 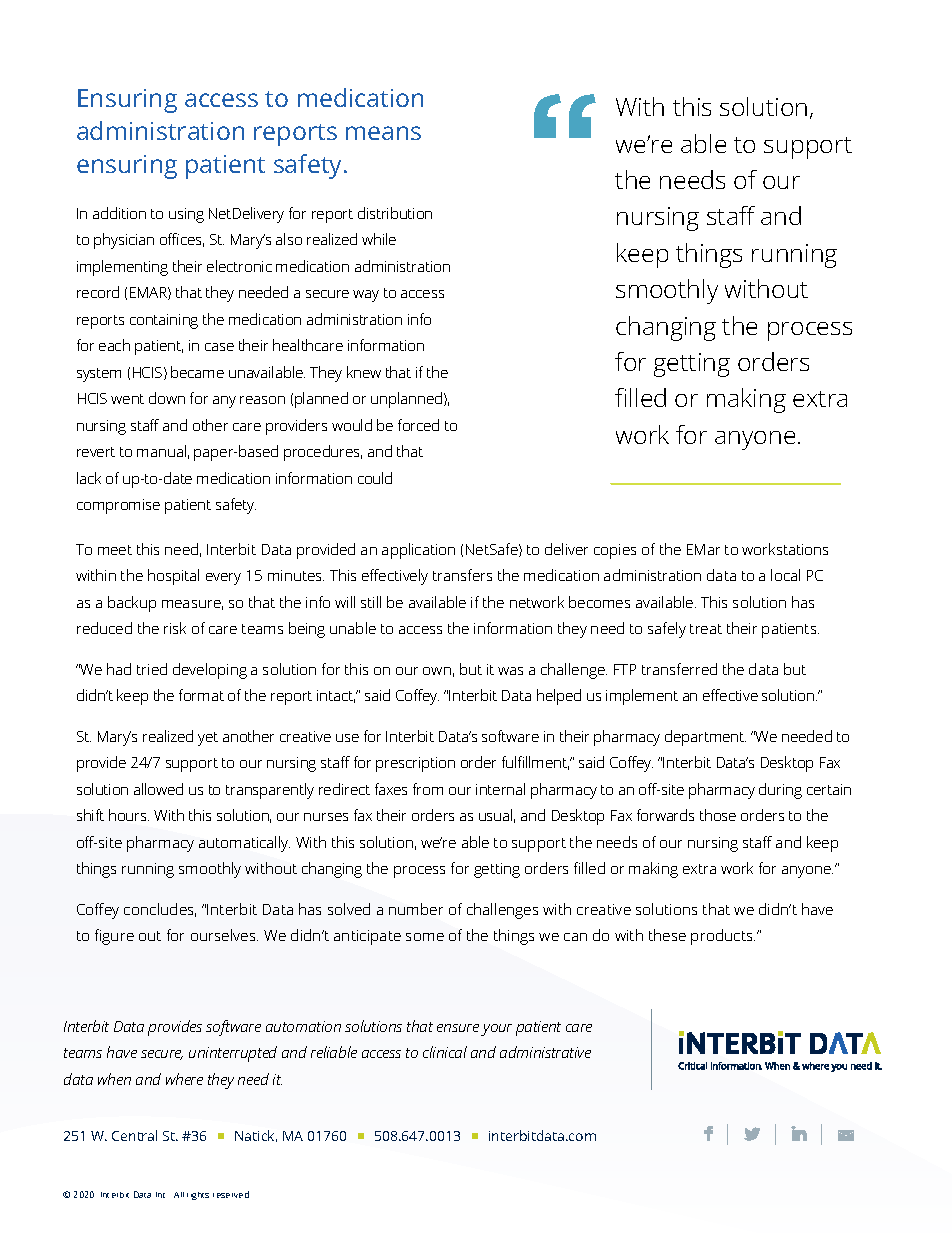 What do you see at coordinates (445, 1052) in the screenshot?
I see `clinical` at bounding box center [445, 1052].
